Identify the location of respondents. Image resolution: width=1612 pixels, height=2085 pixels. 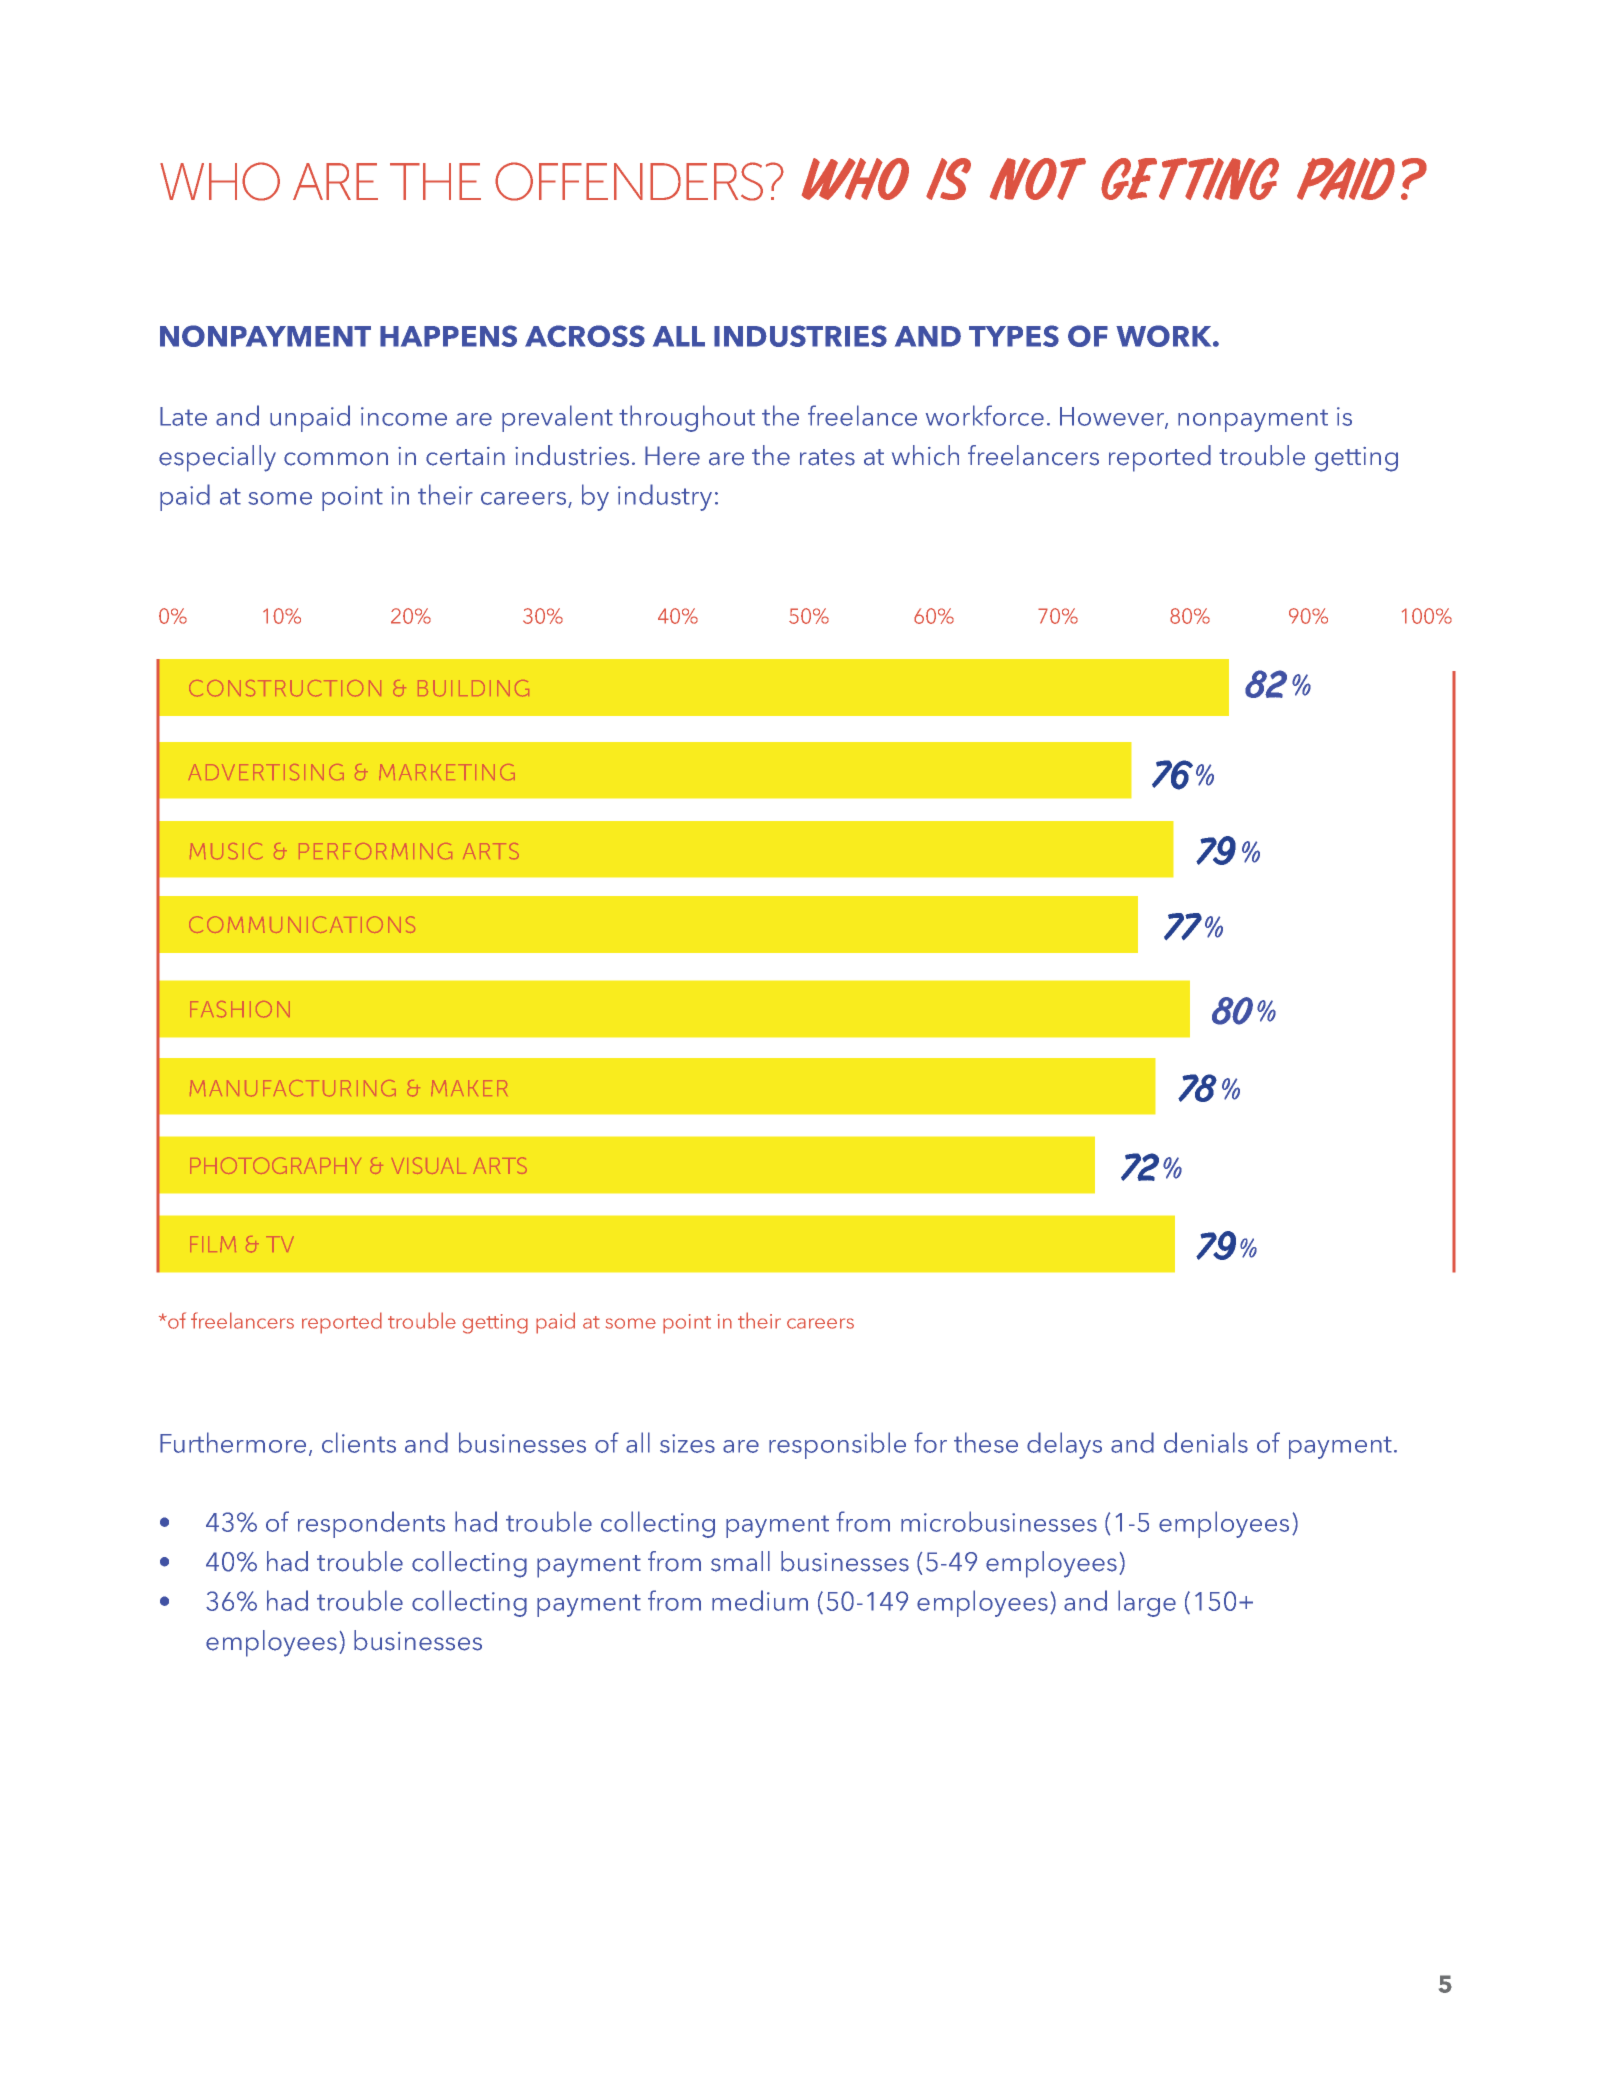
(371, 1524).
